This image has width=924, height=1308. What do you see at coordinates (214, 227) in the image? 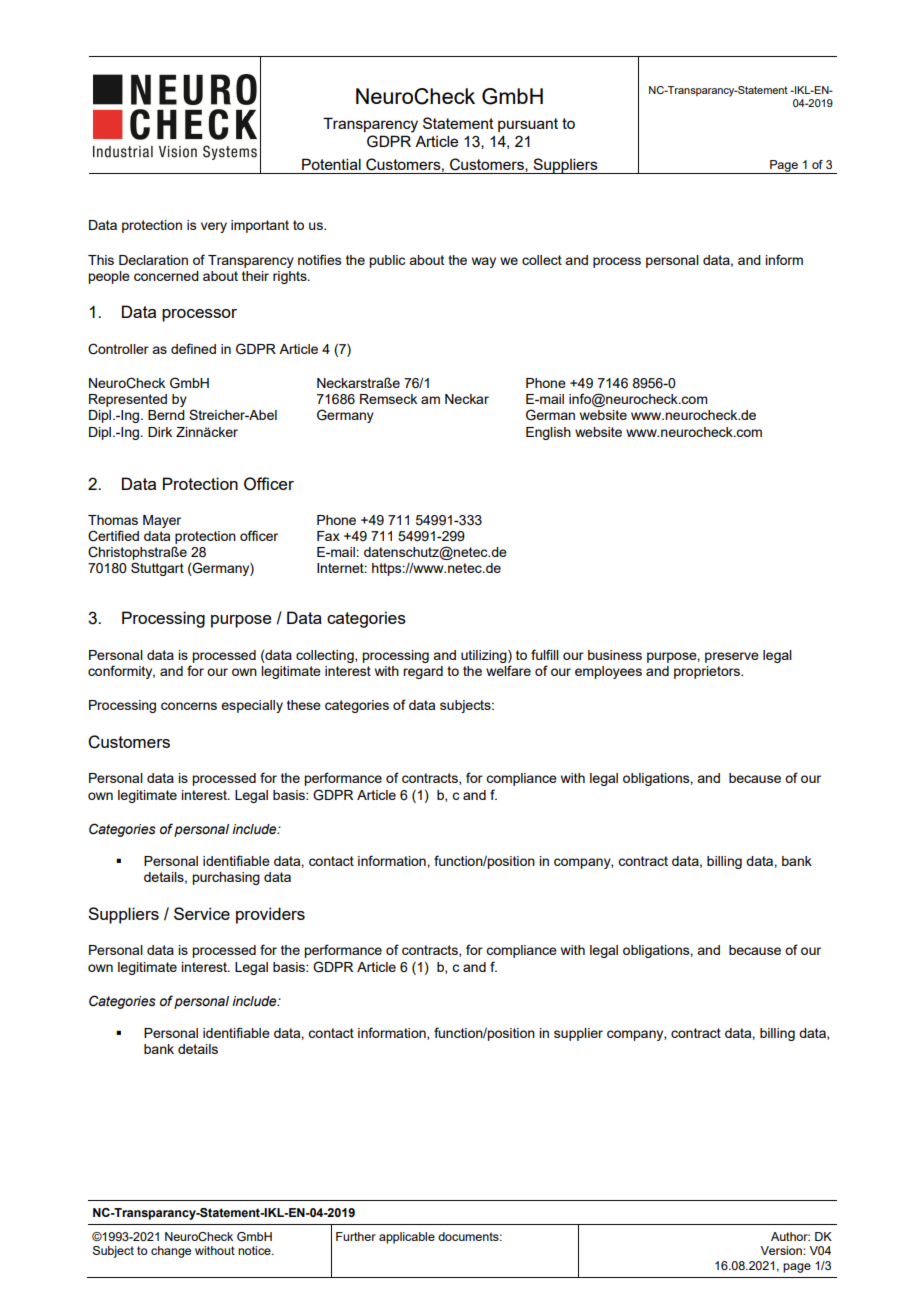
I see `very` at bounding box center [214, 227].
